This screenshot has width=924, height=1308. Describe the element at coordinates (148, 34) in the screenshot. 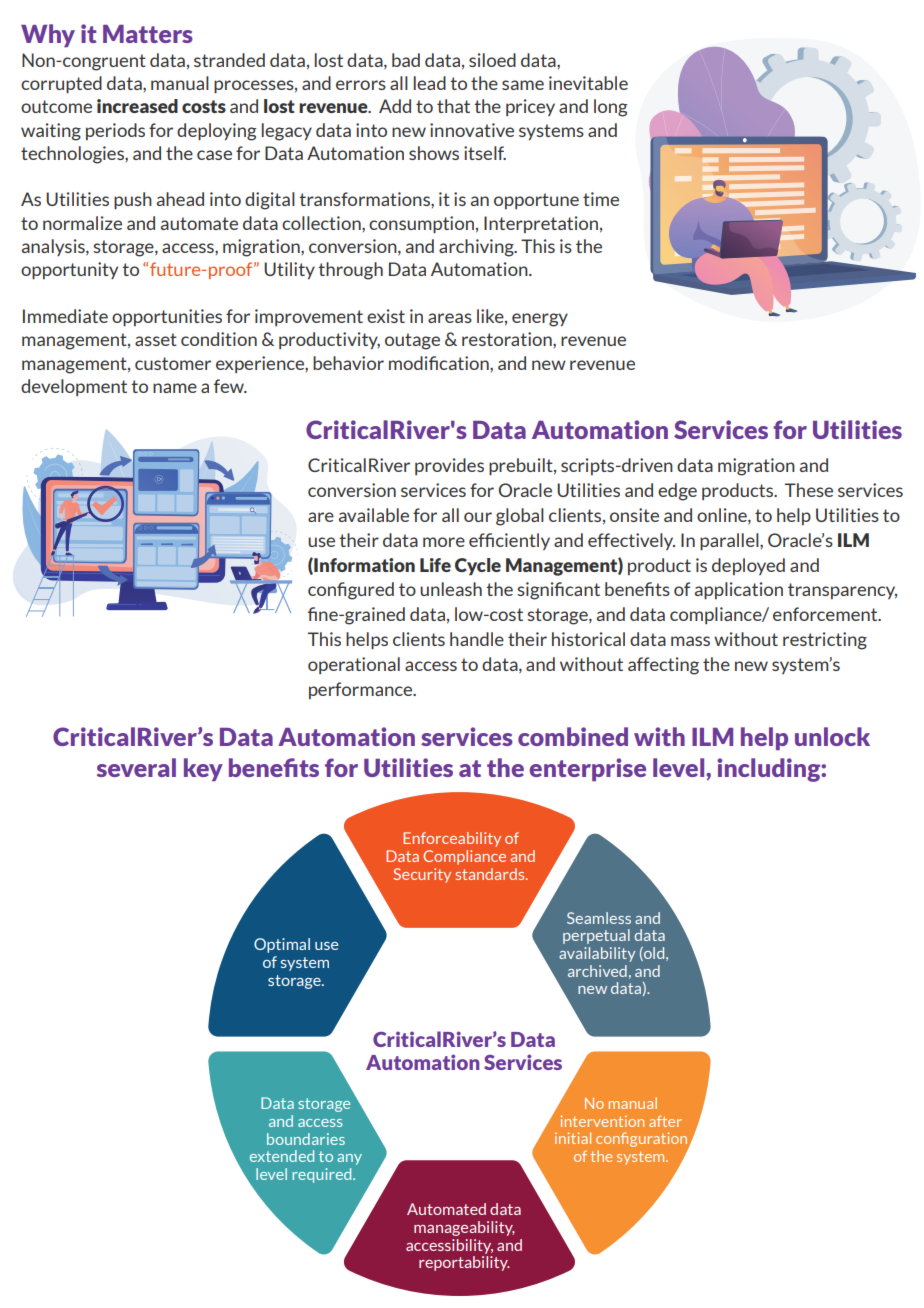

I see `Matters` at that location.
